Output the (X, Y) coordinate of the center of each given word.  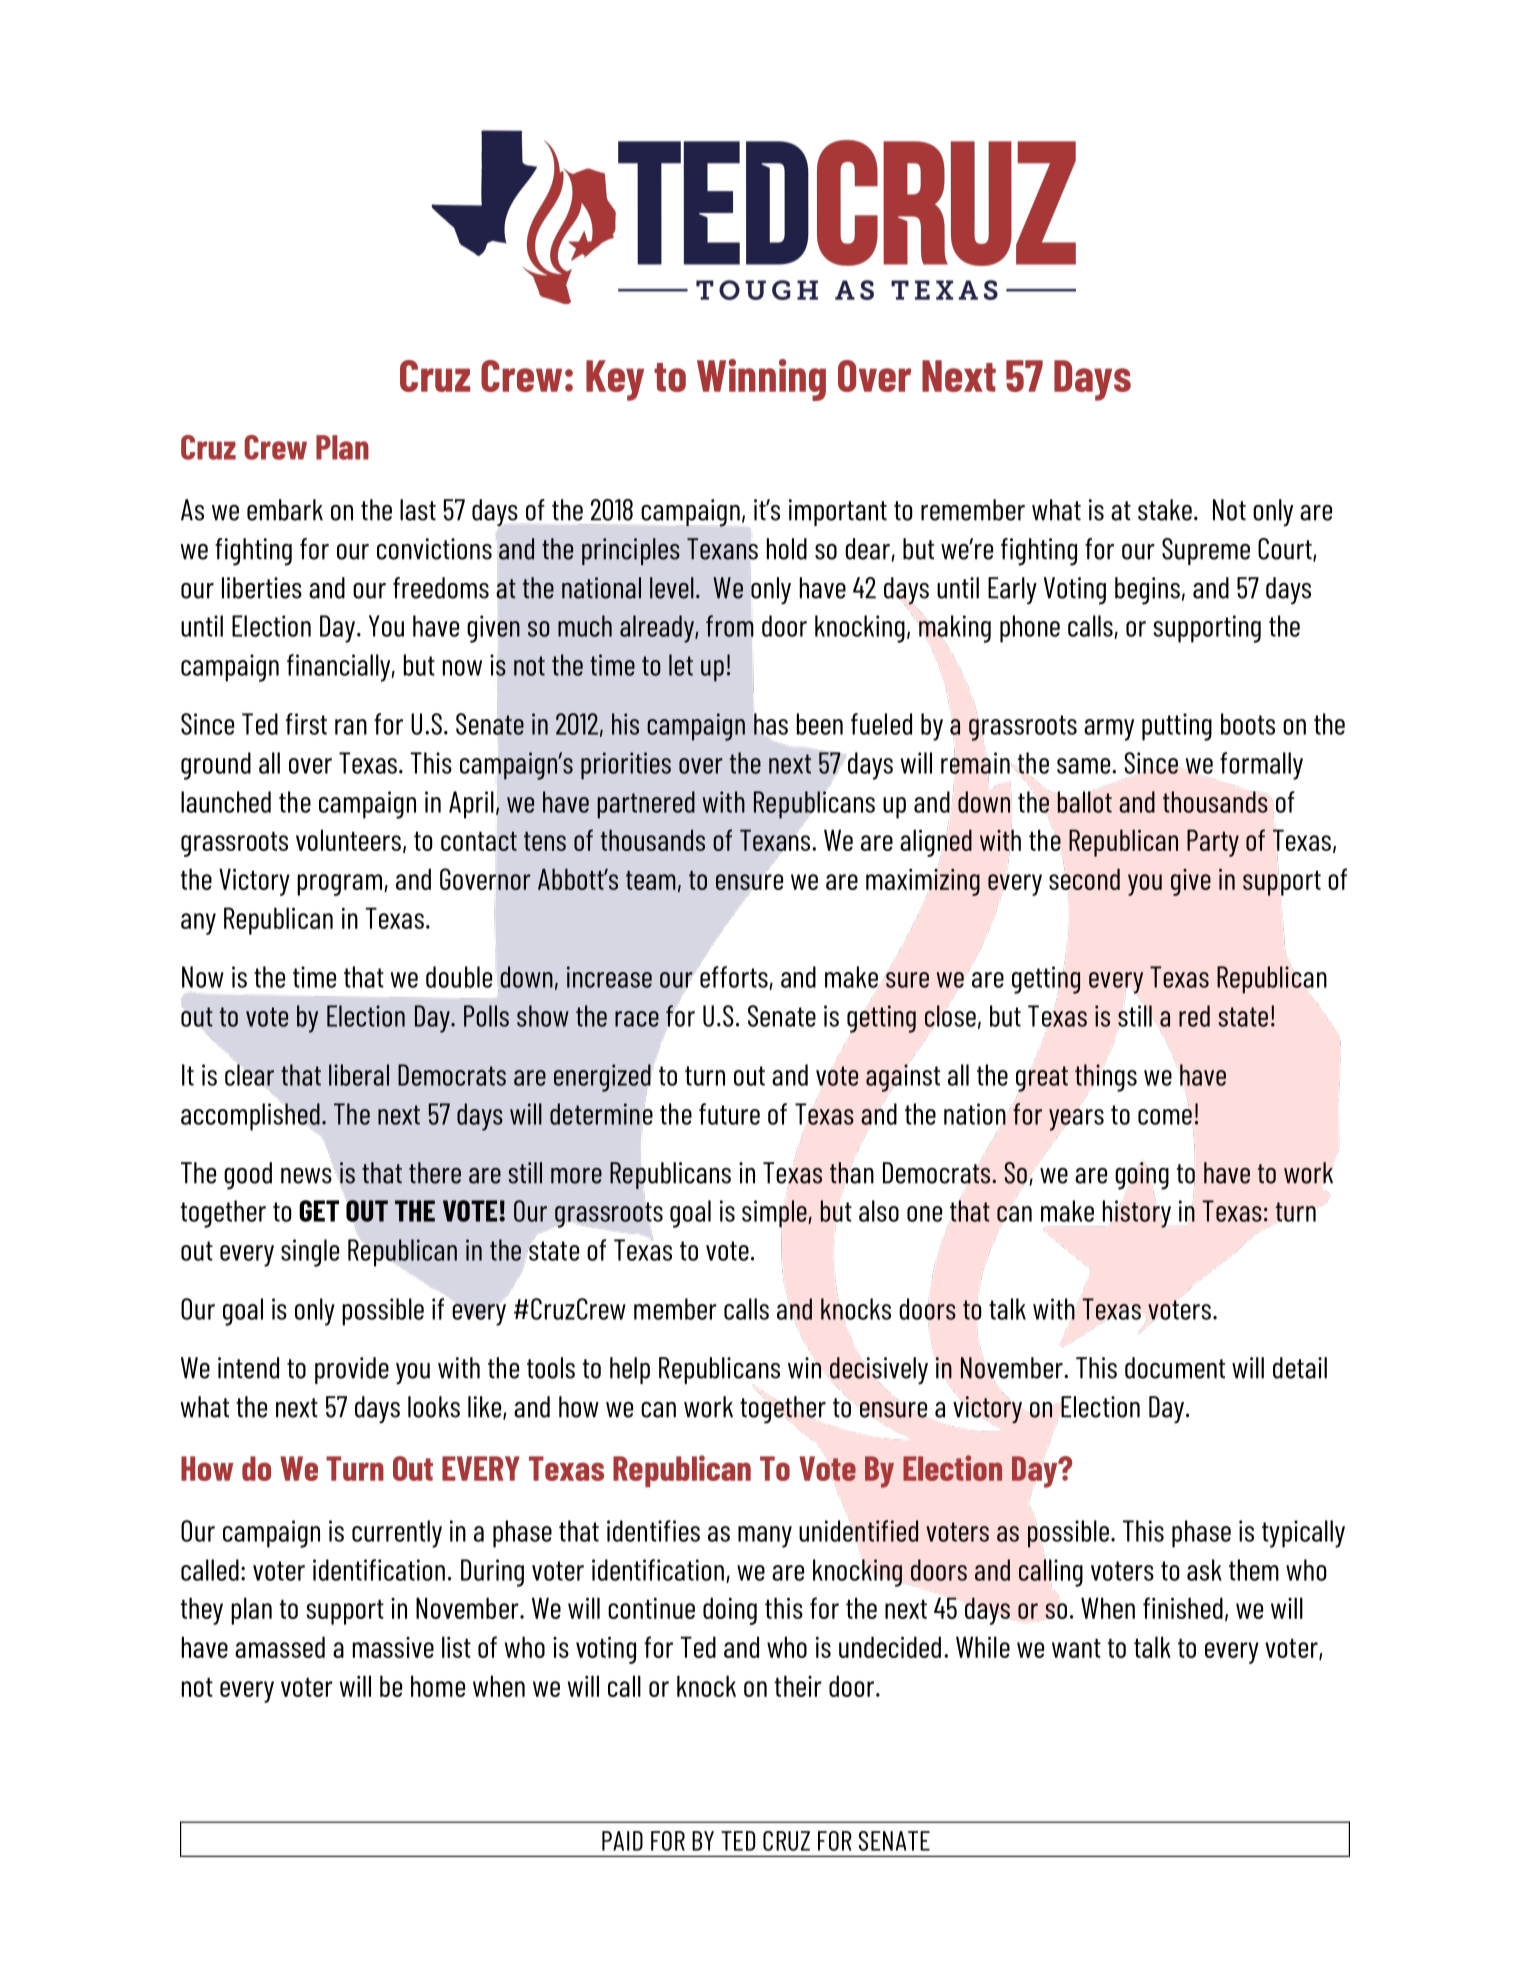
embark (285, 510)
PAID (622, 1841)
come (1165, 1117)
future (729, 1114)
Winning (761, 380)
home (438, 1686)
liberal (359, 1075)
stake (1165, 510)
